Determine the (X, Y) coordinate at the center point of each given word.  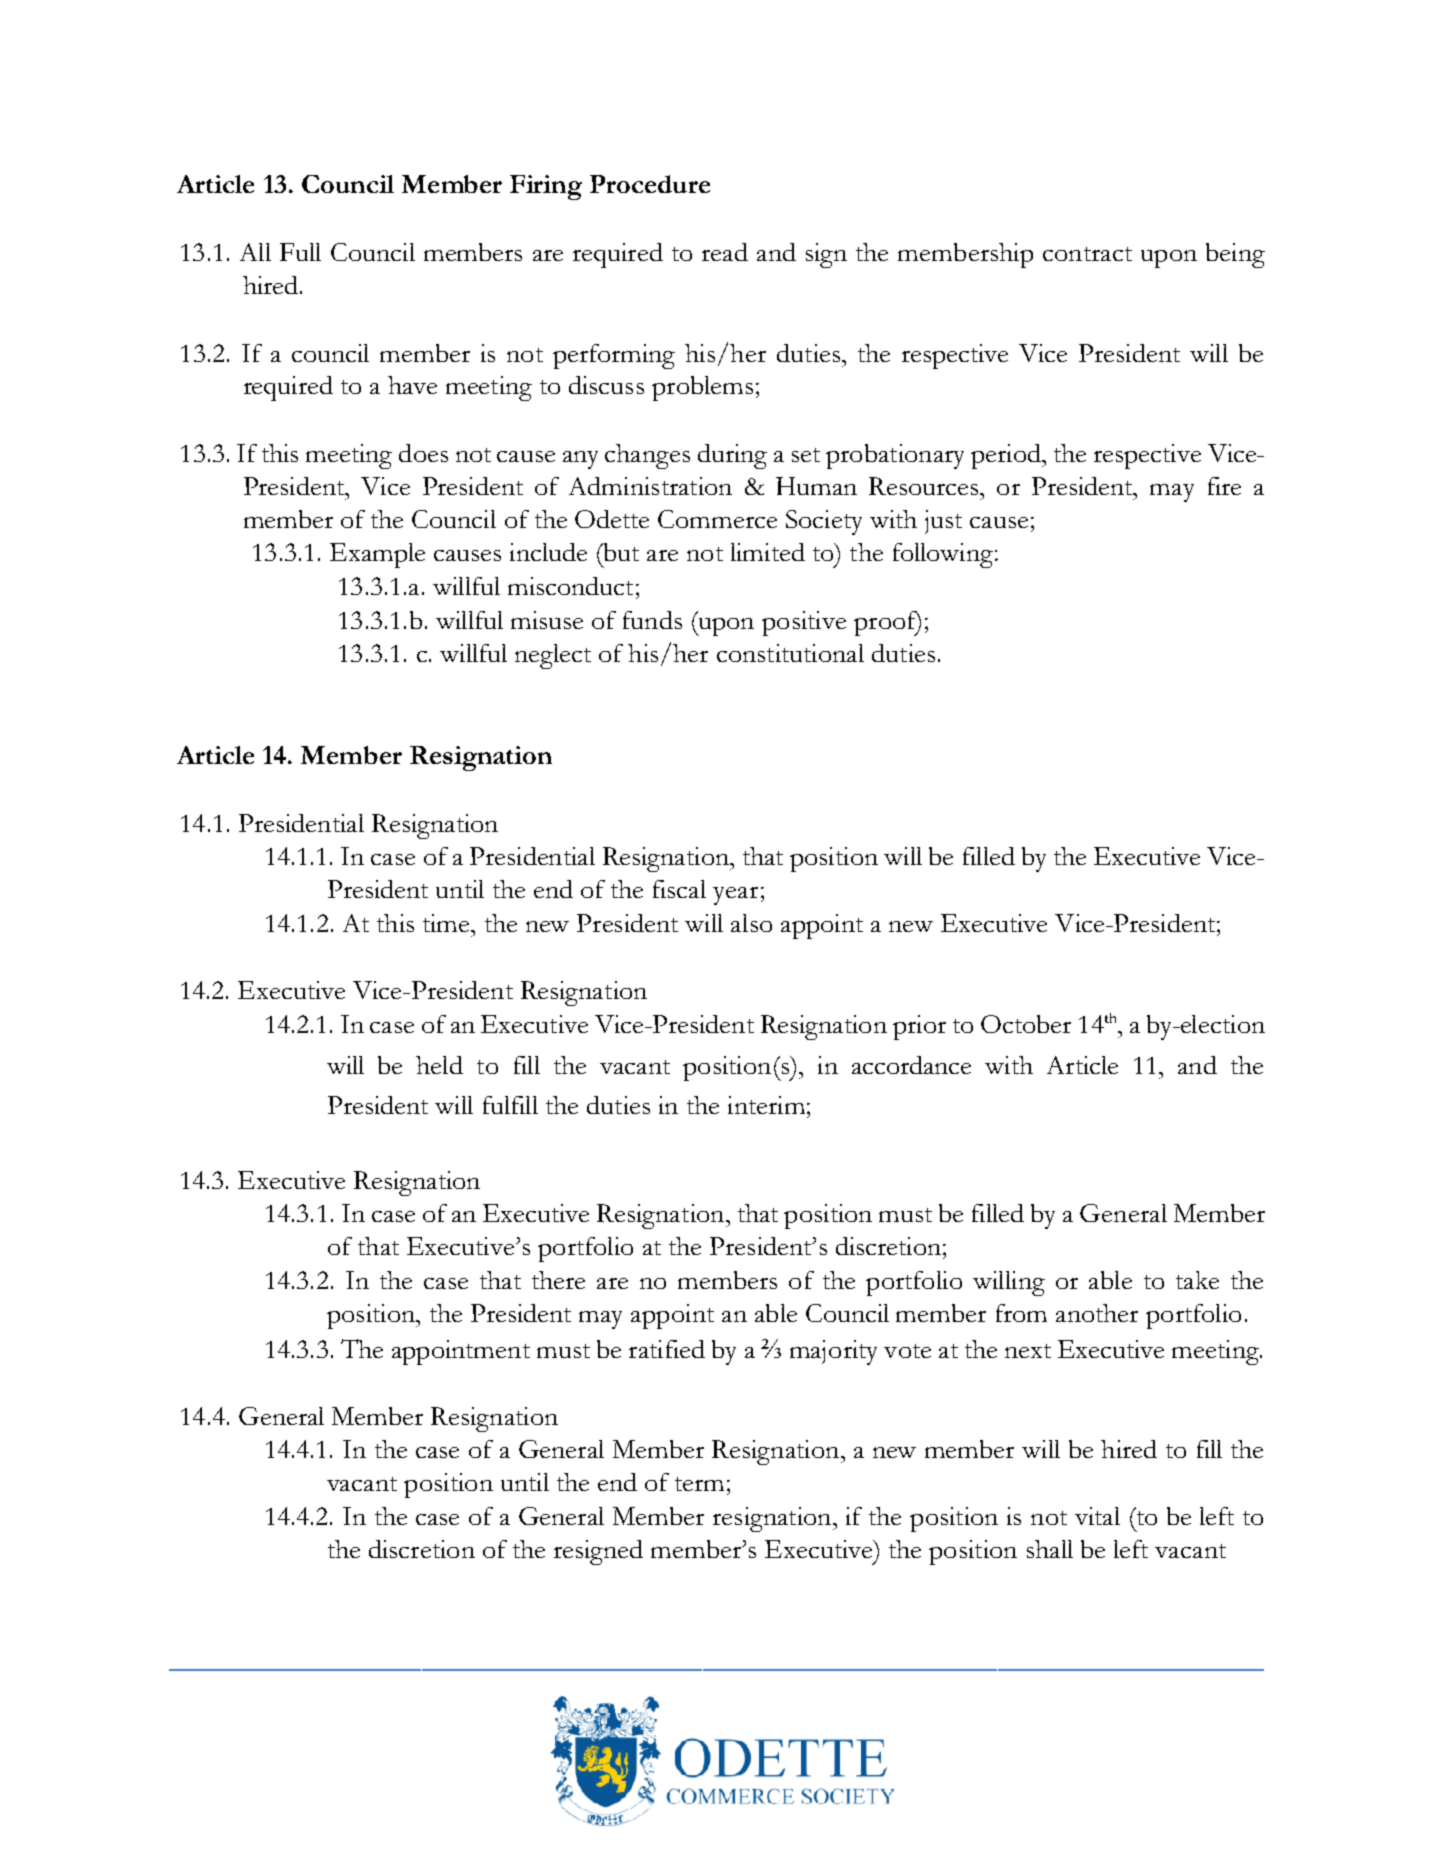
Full (300, 252)
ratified (667, 1349)
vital (1097, 1516)
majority (833, 1352)
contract (1087, 254)
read (725, 252)
